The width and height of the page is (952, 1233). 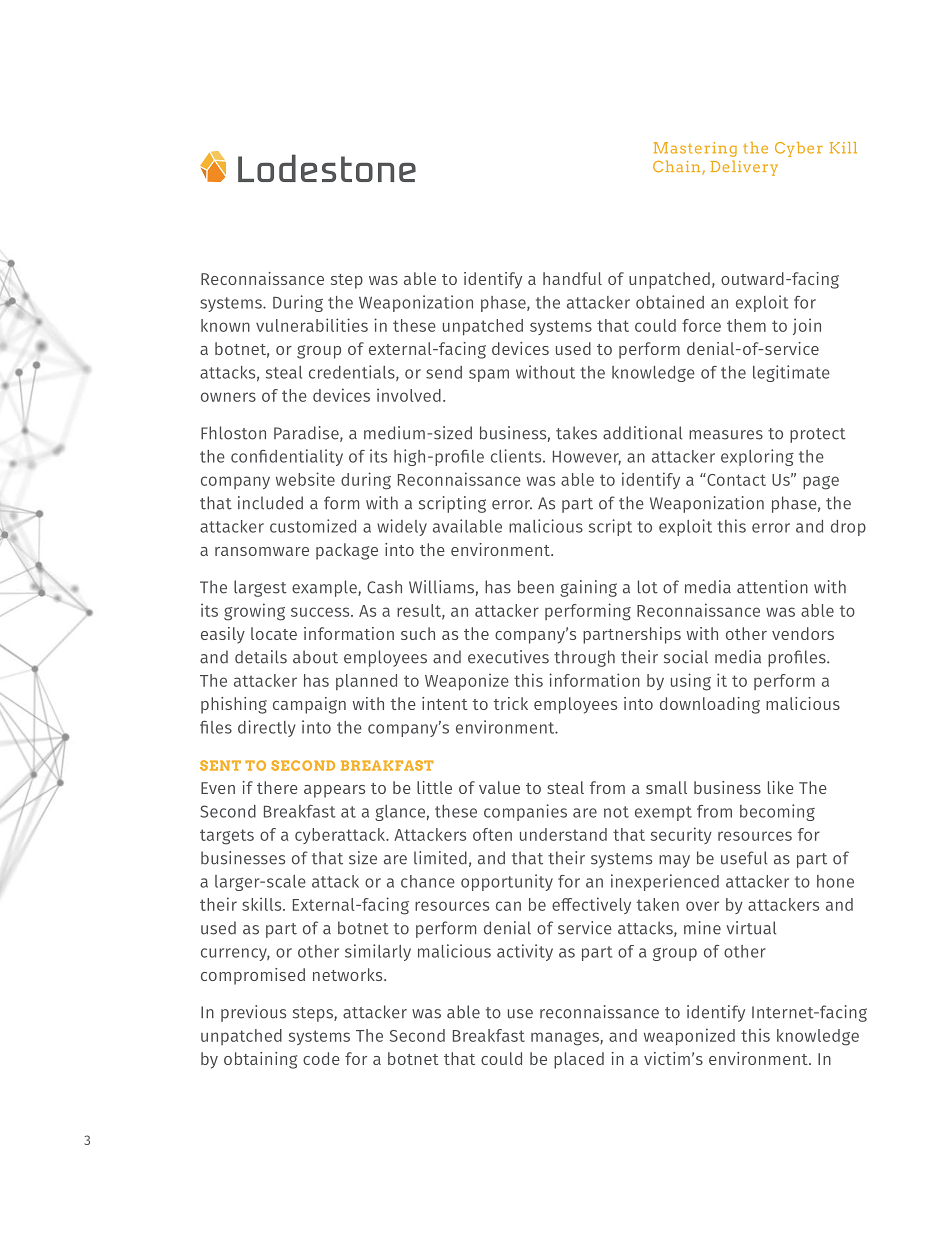 What do you see at coordinates (678, 167) in the page?
I see `Chain` at bounding box center [678, 167].
